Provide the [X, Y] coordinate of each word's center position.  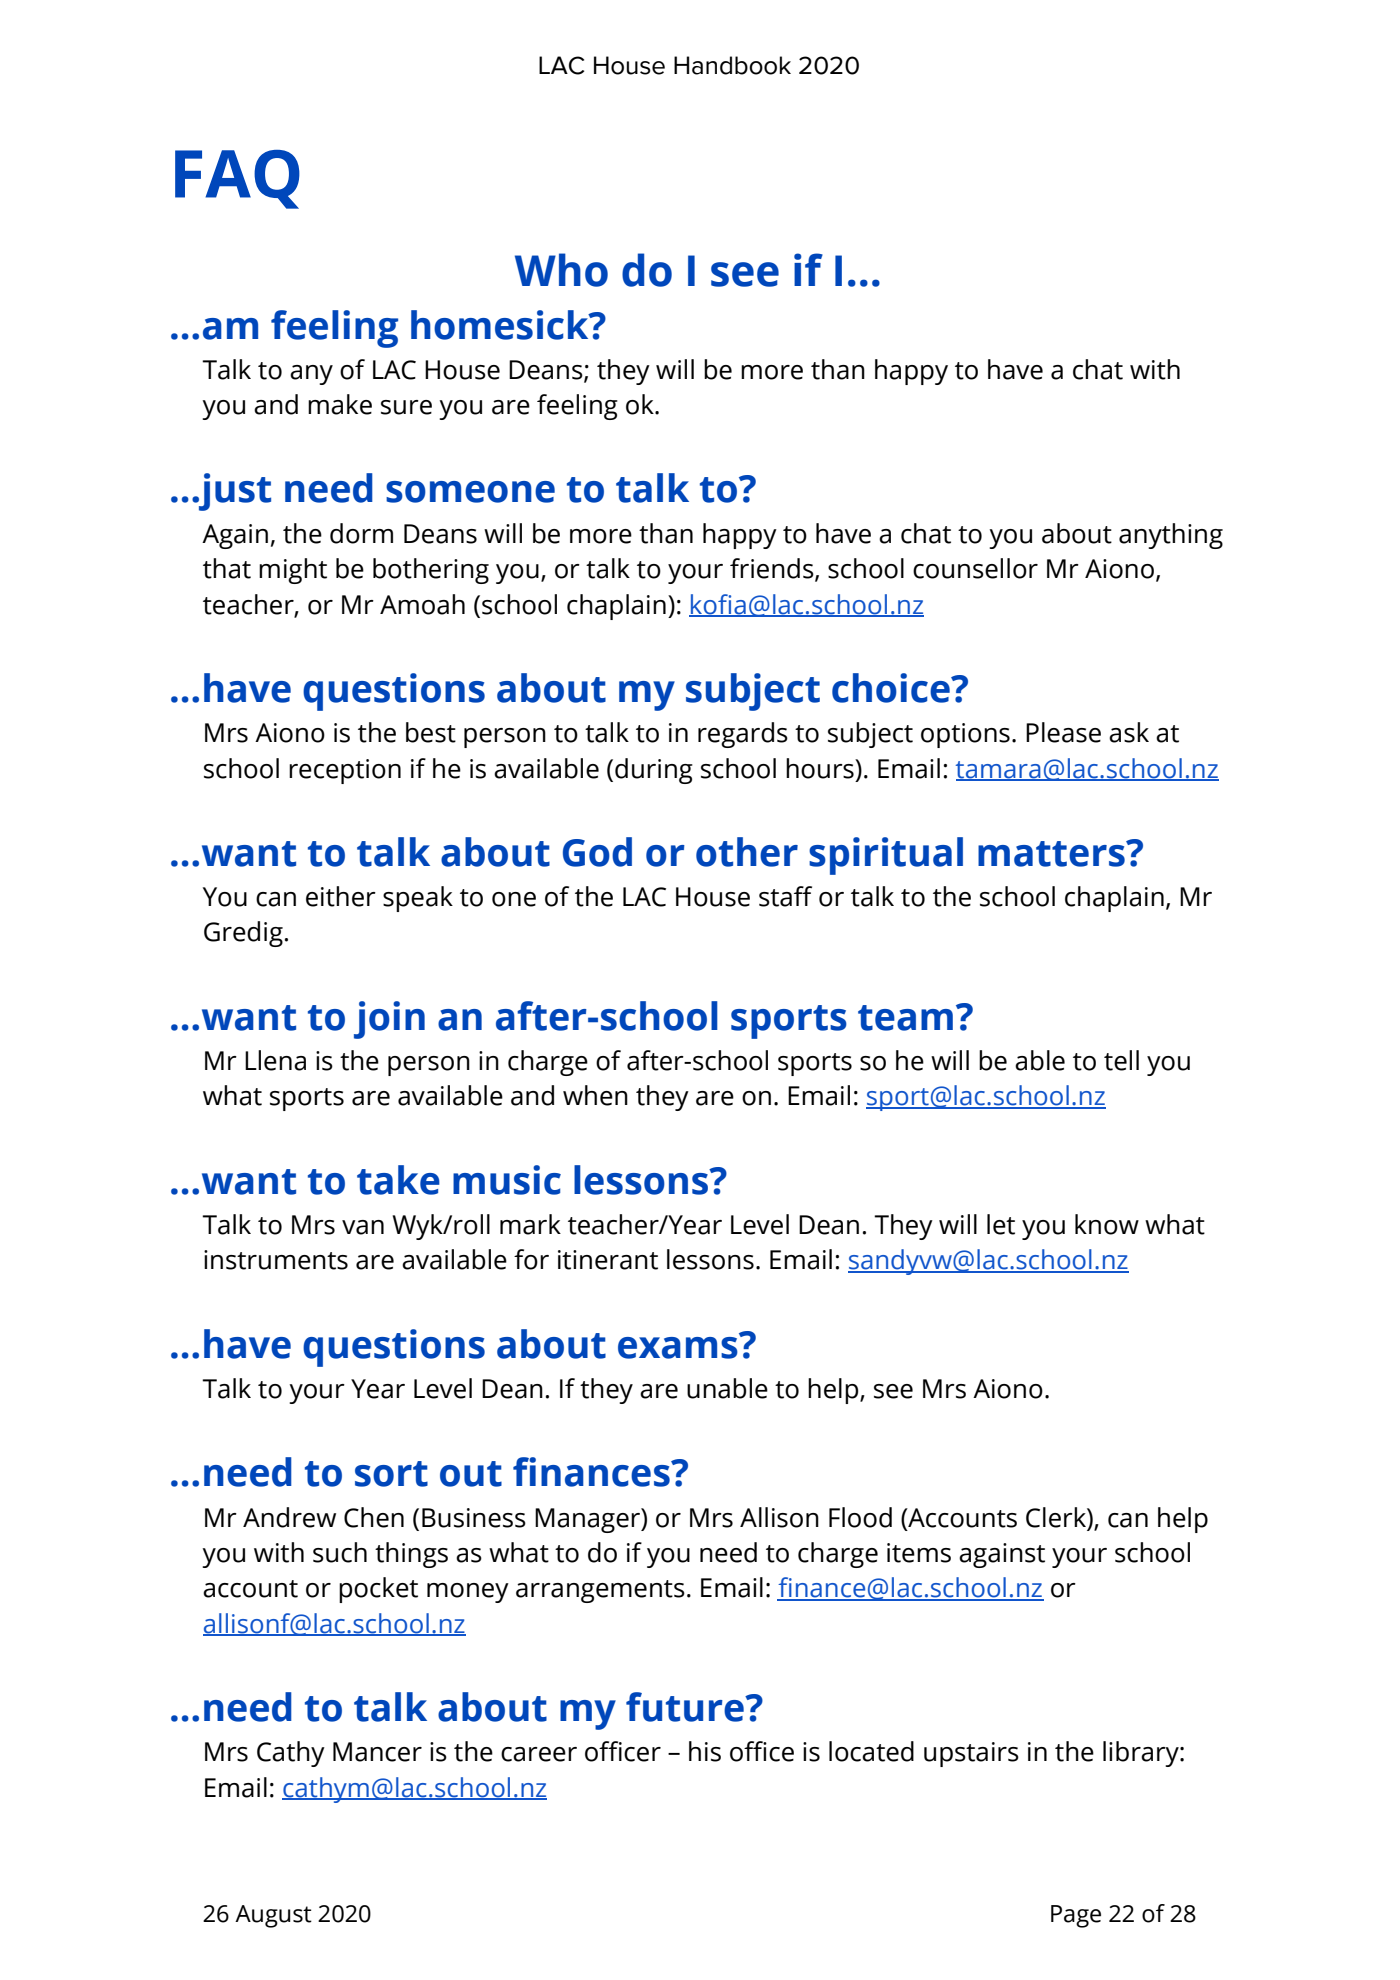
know [1107, 1224]
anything [1171, 536]
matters [1052, 854]
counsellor [975, 568]
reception [345, 771]
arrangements [600, 1591]
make [340, 404]
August [273, 1916]
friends [773, 569]
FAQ [237, 179]
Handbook [732, 65]
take [398, 1180]
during [654, 771]
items [919, 1553]
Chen [374, 1517]
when [595, 1095]
